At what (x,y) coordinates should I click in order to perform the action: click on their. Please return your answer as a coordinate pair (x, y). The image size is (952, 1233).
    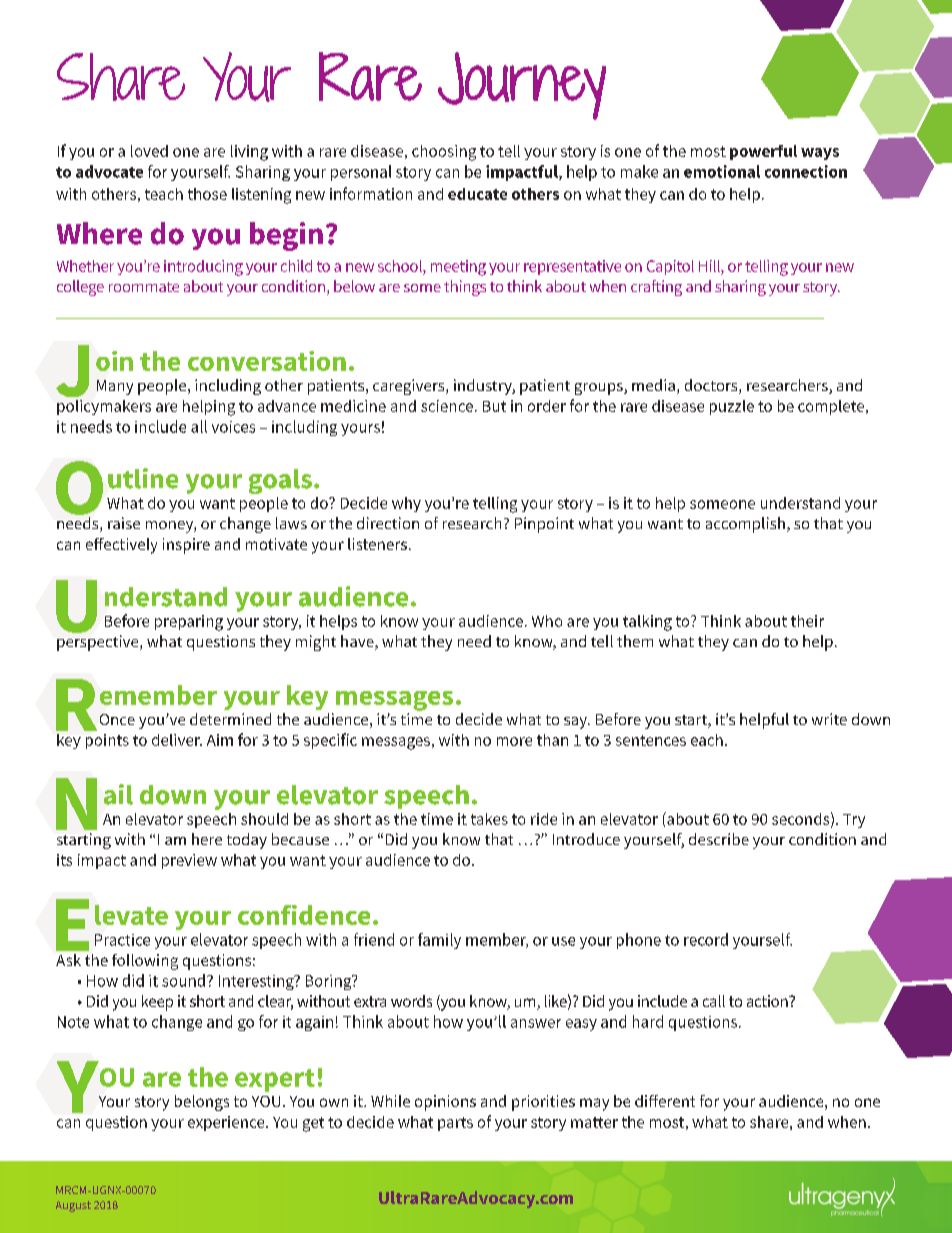
    Looking at the image, I should click on (807, 621).
